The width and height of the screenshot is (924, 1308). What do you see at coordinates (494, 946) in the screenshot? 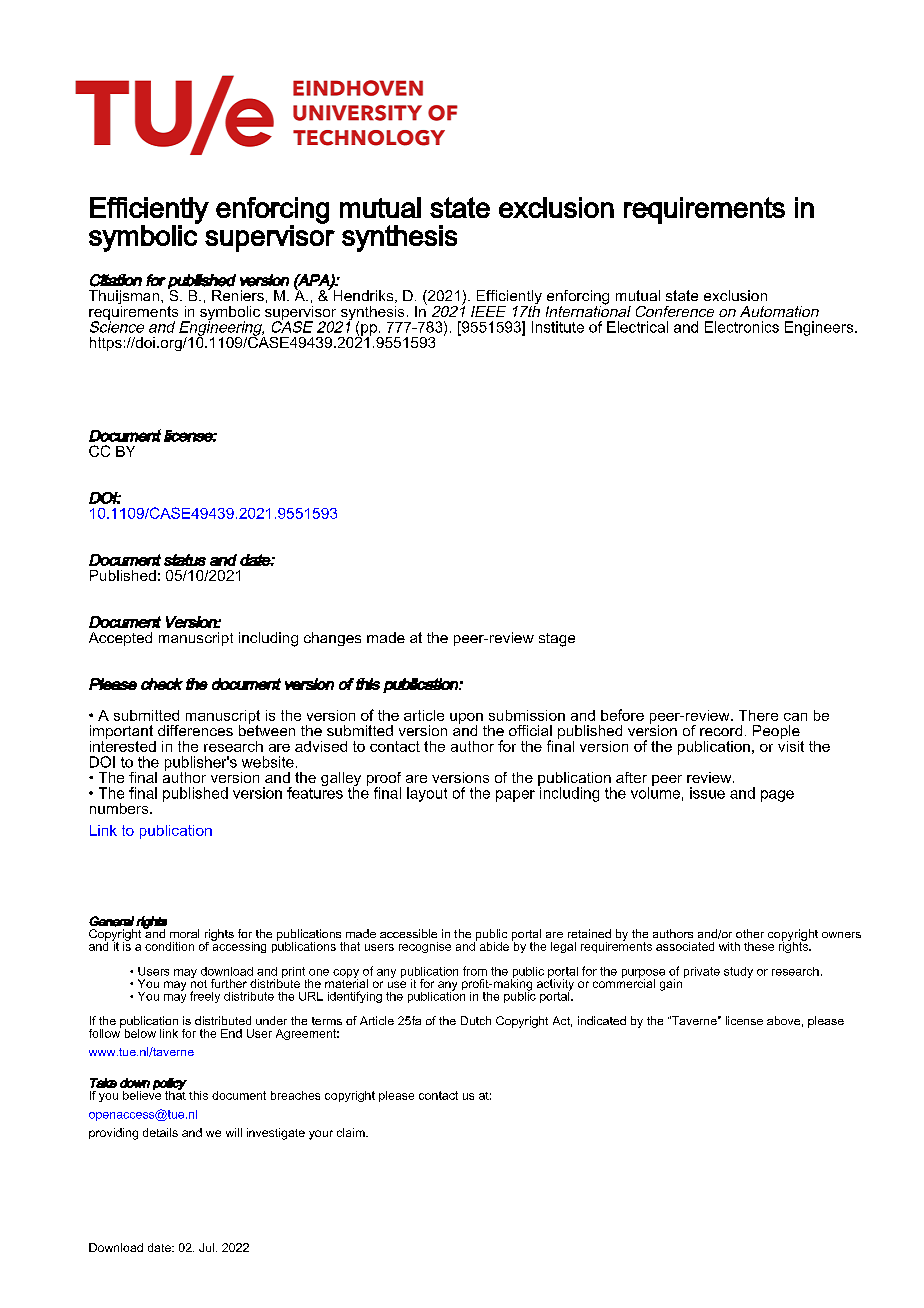
I see `abide` at bounding box center [494, 946].
